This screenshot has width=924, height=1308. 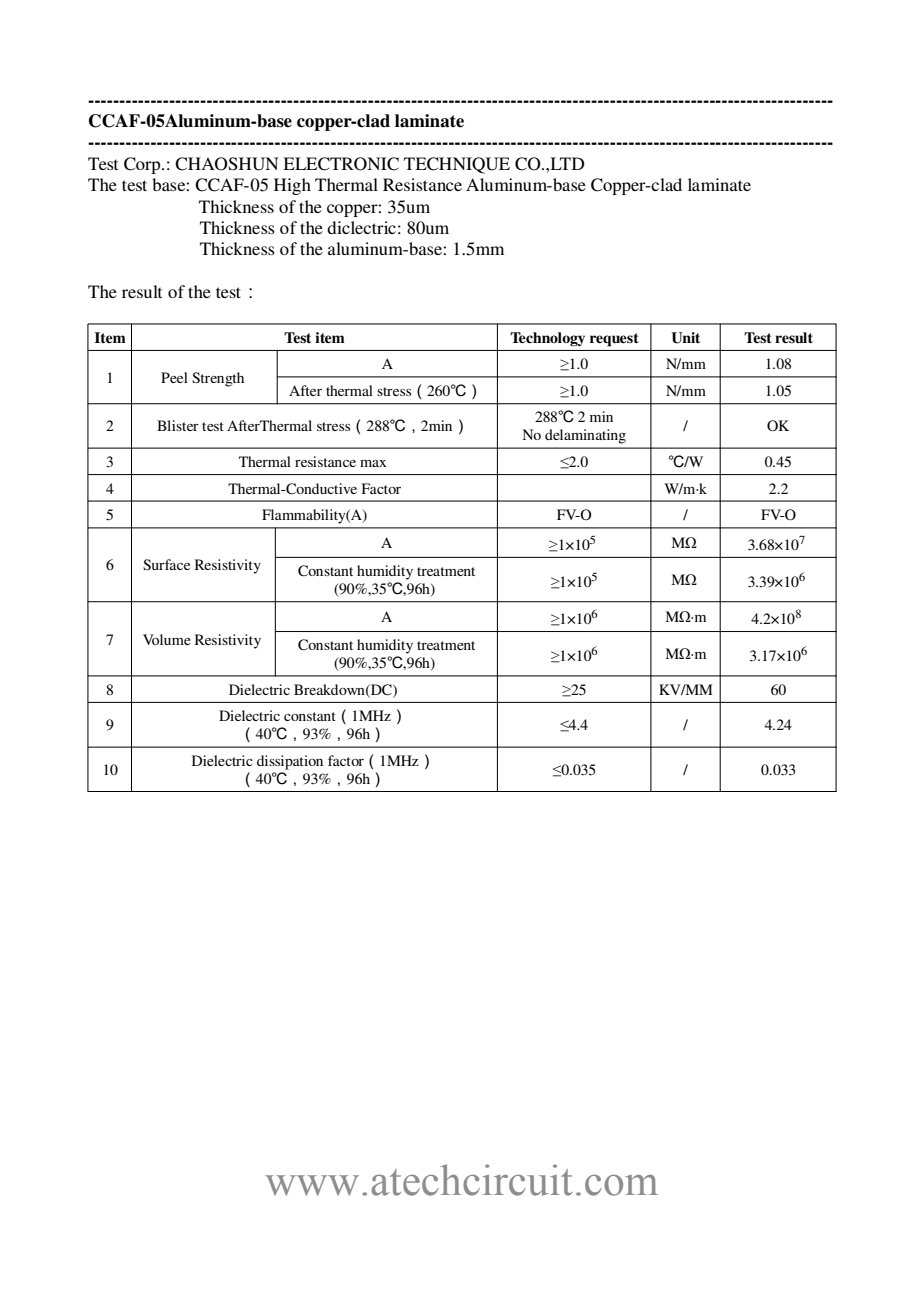 What do you see at coordinates (166, 564) in the screenshot?
I see `Surface` at bounding box center [166, 564].
